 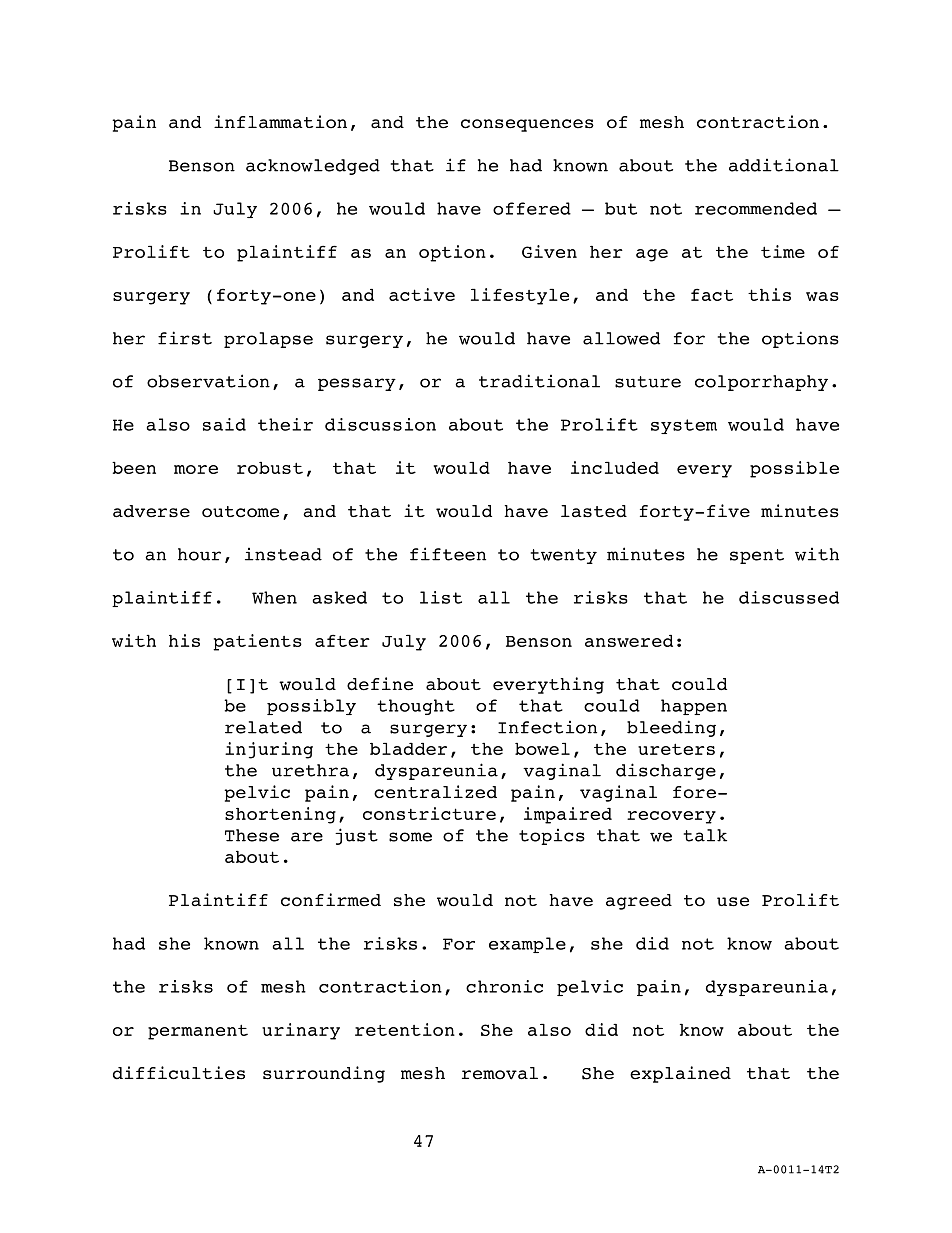 I want to click on additional, so click(x=784, y=165).
